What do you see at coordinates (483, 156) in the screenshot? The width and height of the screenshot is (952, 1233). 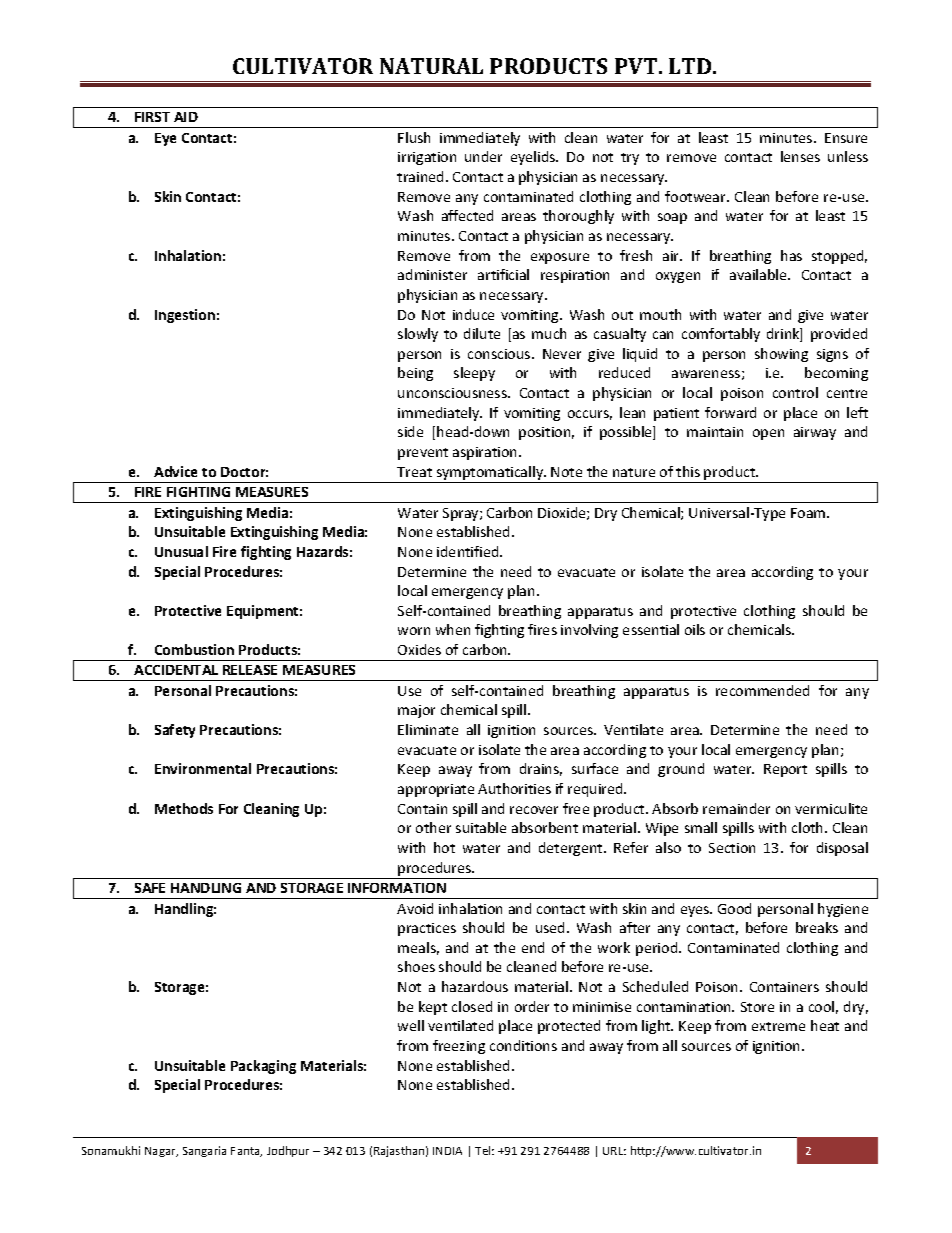 I see `under` at bounding box center [483, 156].
